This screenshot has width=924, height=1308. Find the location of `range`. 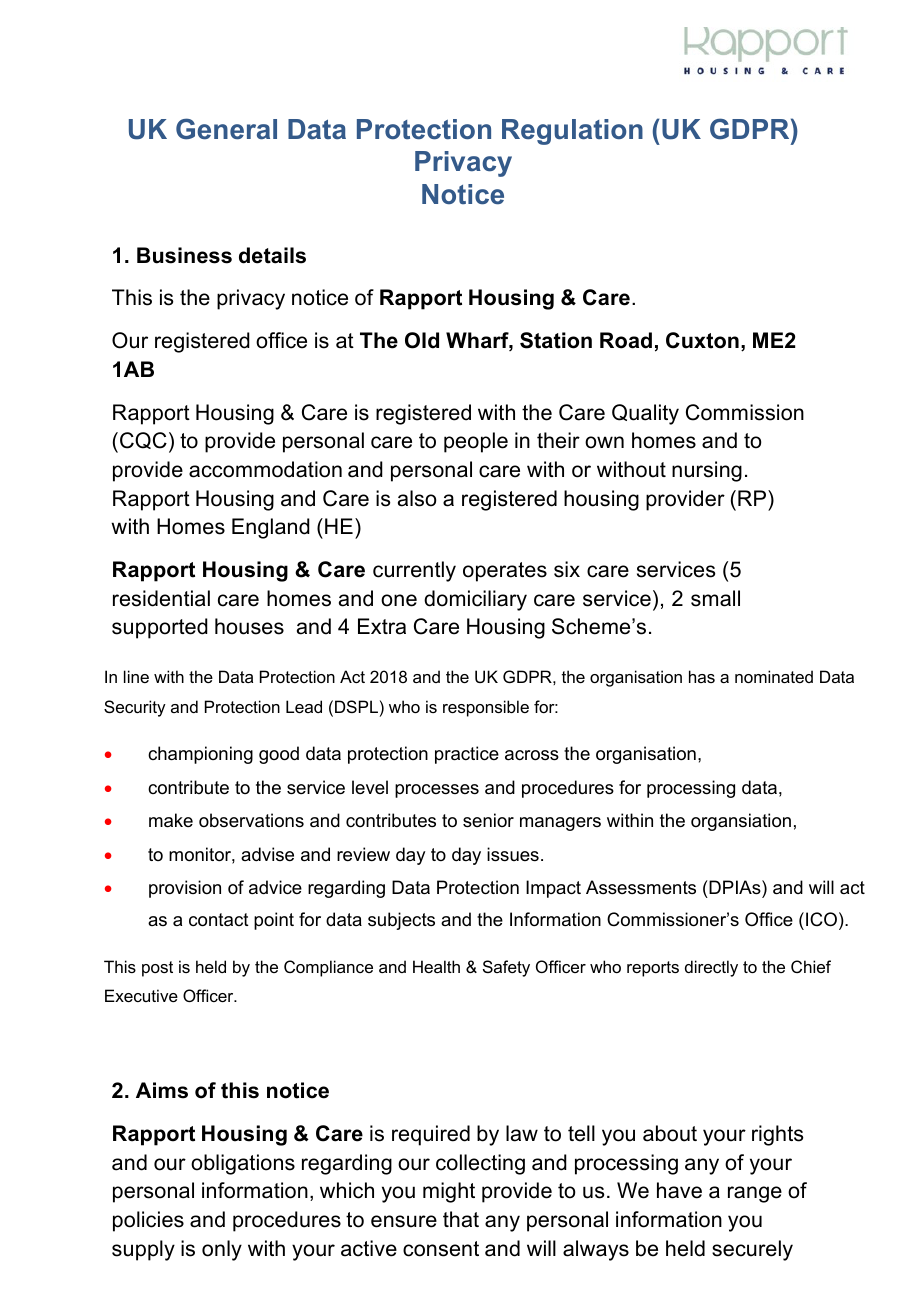

range is located at coordinates (755, 1194).
